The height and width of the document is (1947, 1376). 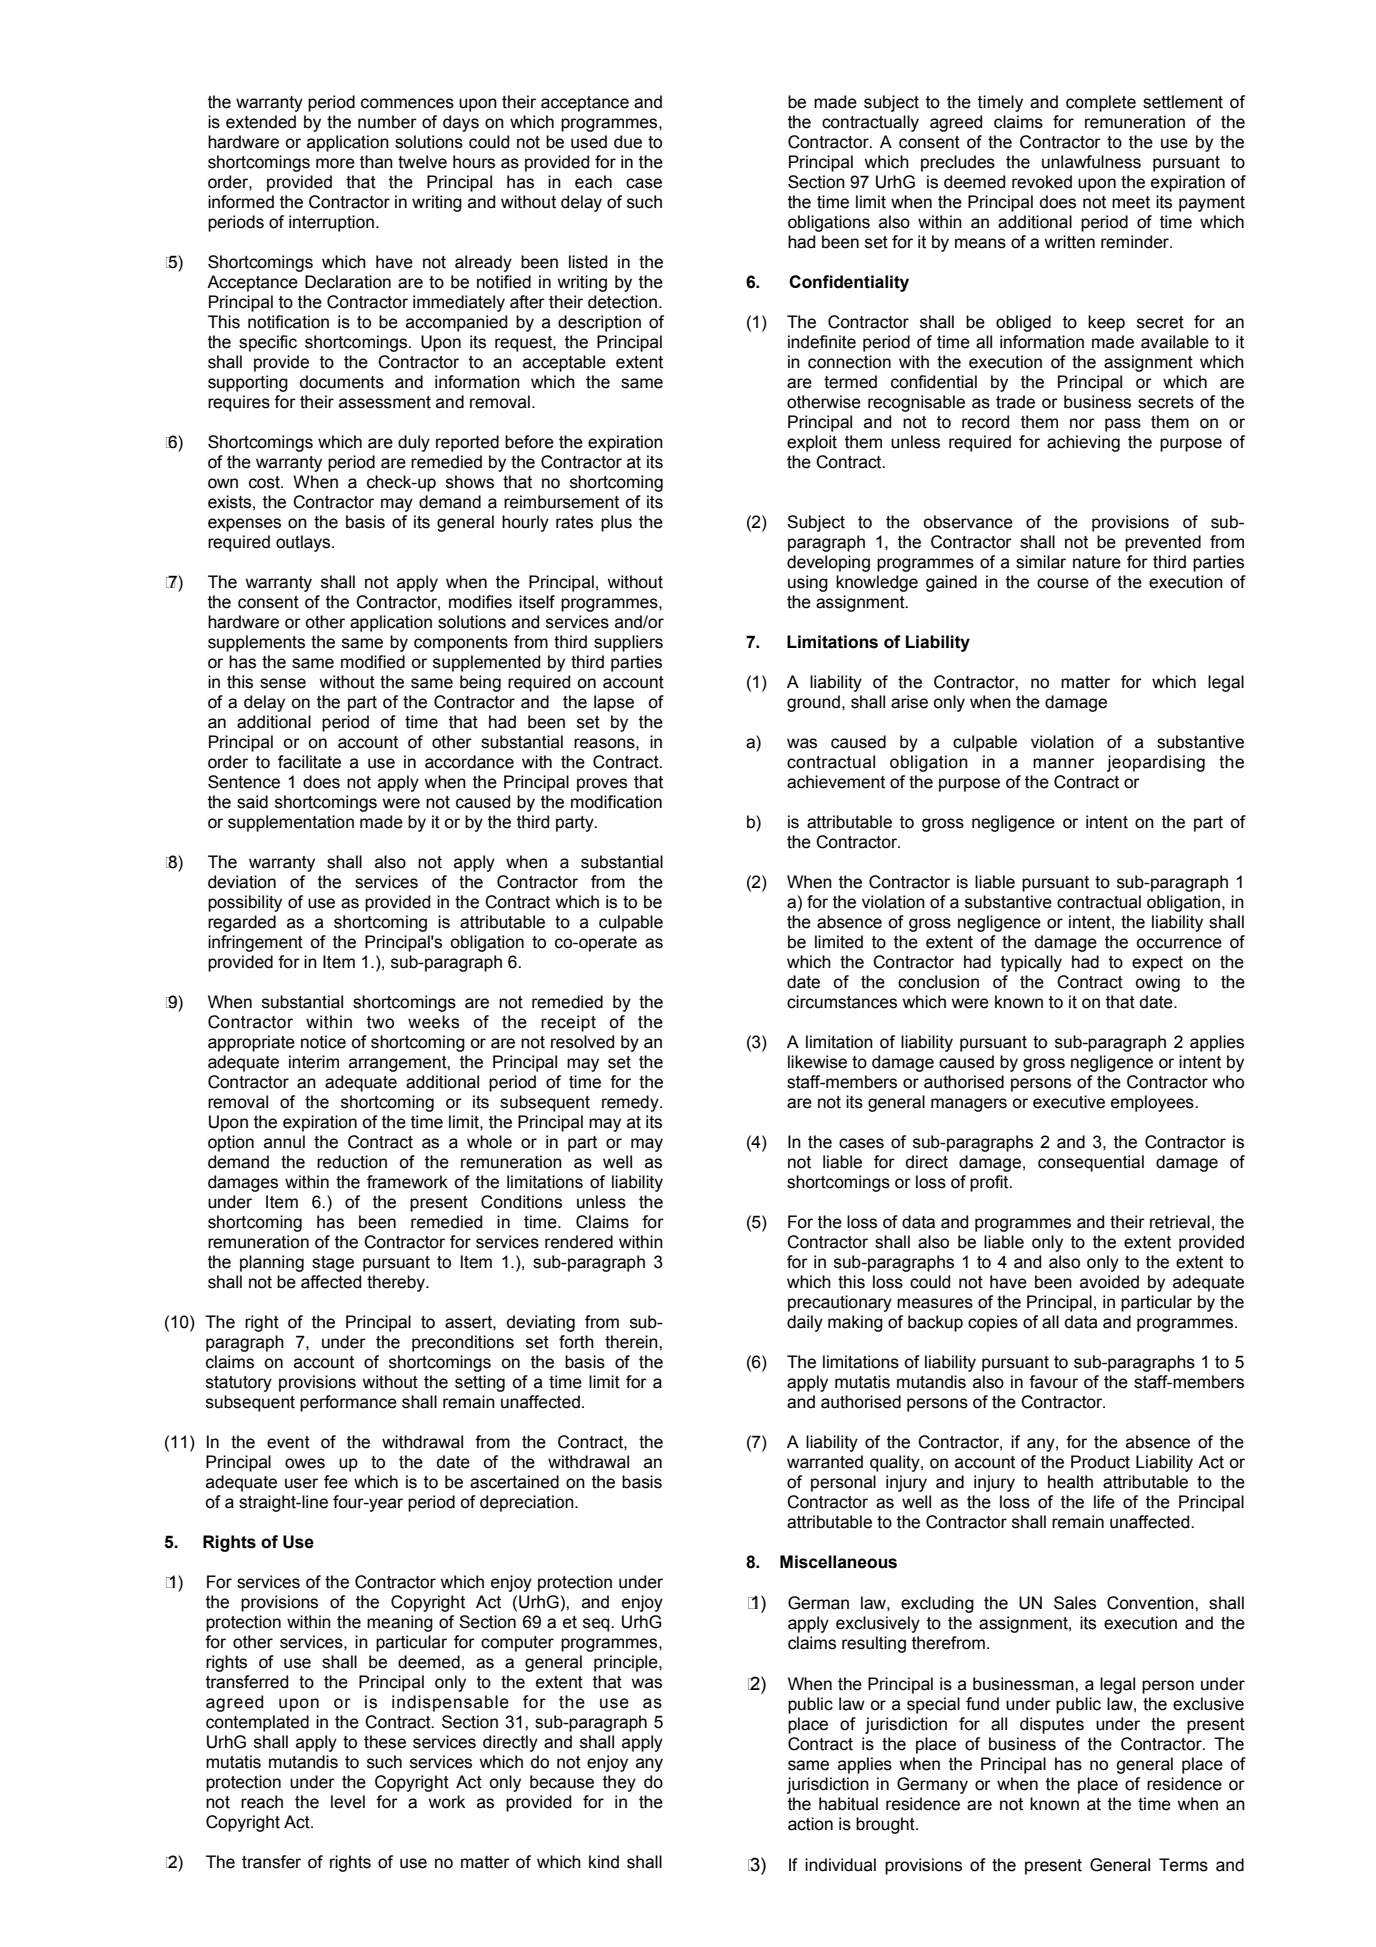 I want to click on daily, so click(x=805, y=1323).
